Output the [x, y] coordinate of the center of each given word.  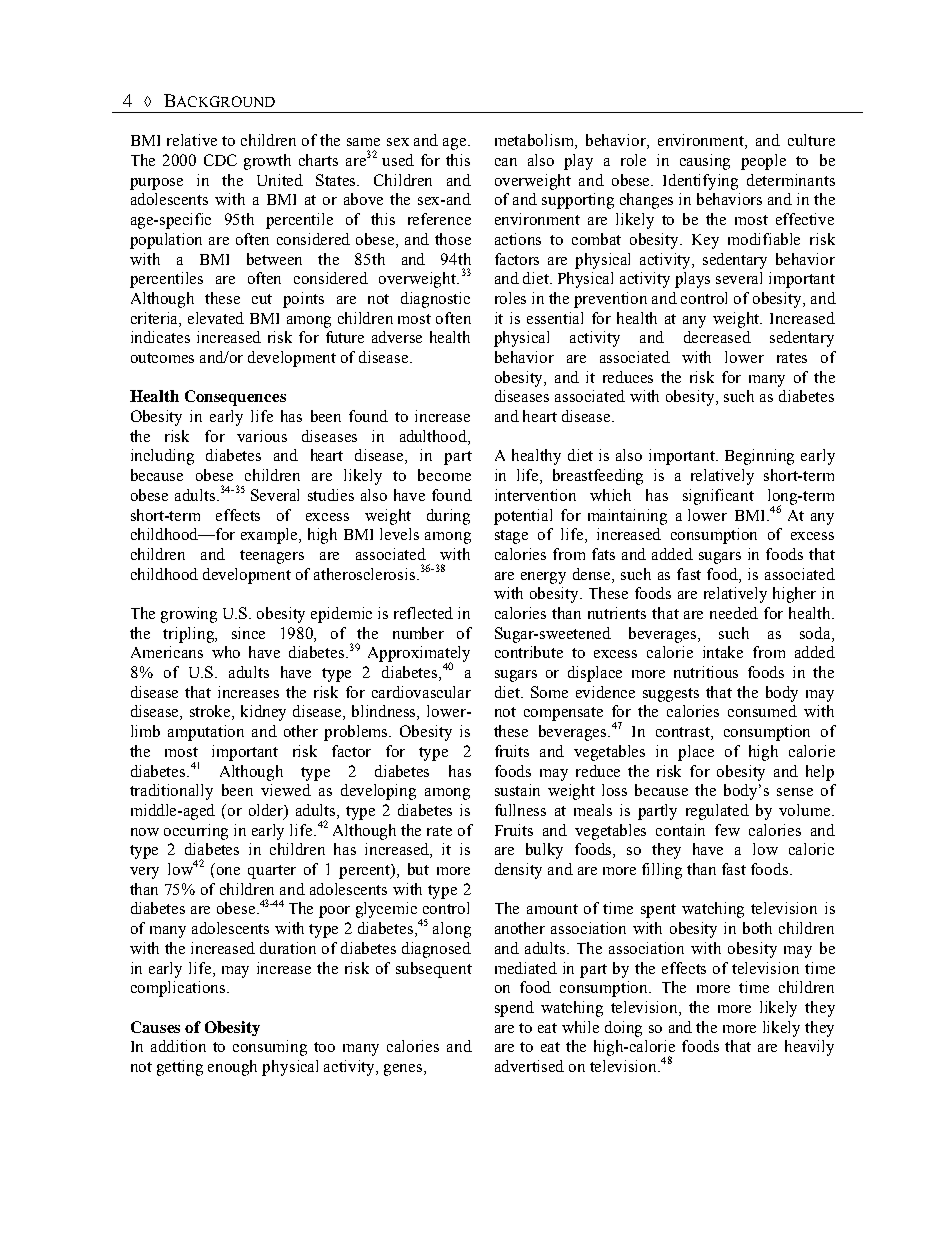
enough [232, 1068]
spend [514, 1009]
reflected [423, 613]
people [763, 162]
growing [189, 615]
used [398, 160]
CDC [220, 160]
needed [734, 613]
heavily [809, 1048]
